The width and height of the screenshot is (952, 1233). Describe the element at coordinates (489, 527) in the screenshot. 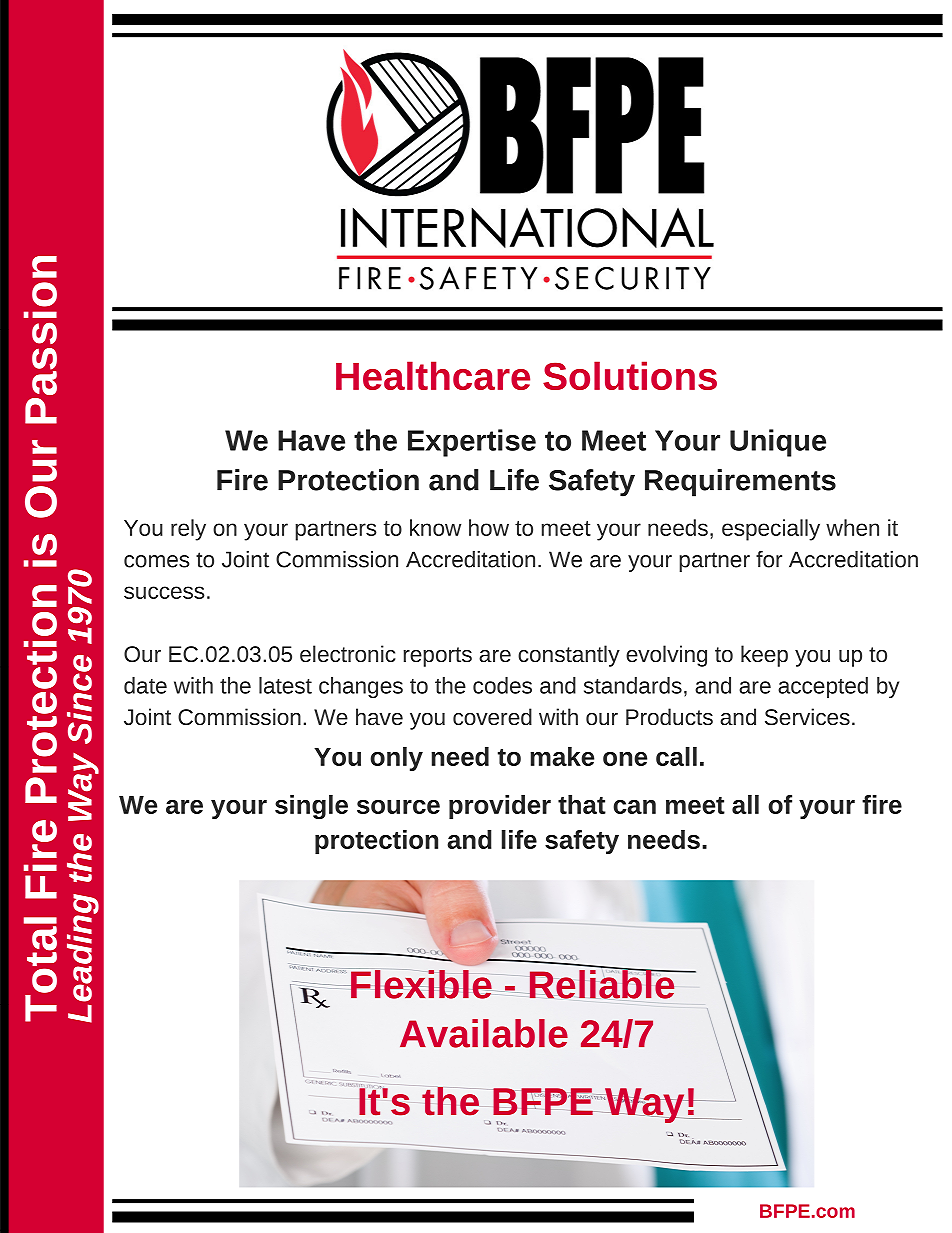

I see `how` at that location.
